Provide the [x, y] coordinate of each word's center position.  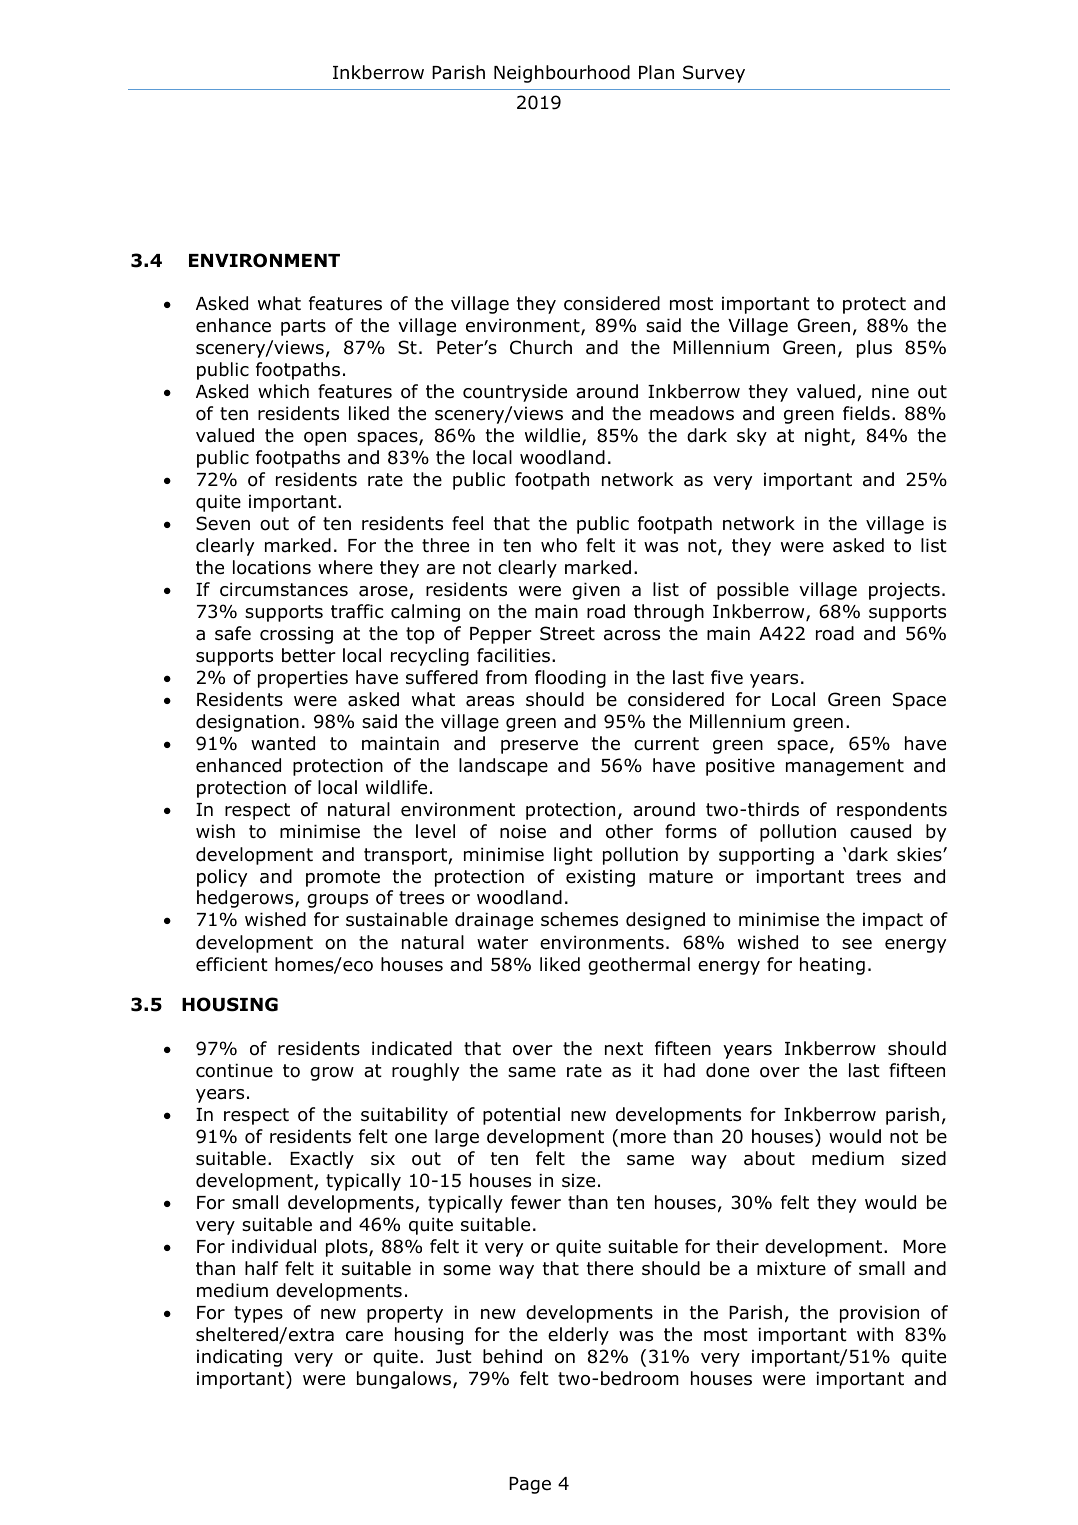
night [828, 437]
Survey [714, 74]
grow [332, 1074]
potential [521, 1116]
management [845, 767]
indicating [239, 1358]
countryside [515, 393]
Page [530, 1485]
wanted [283, 743]
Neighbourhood [562, 74]
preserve [539, 747]
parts [303, 327]
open [325, 439]
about [769, 1158]
